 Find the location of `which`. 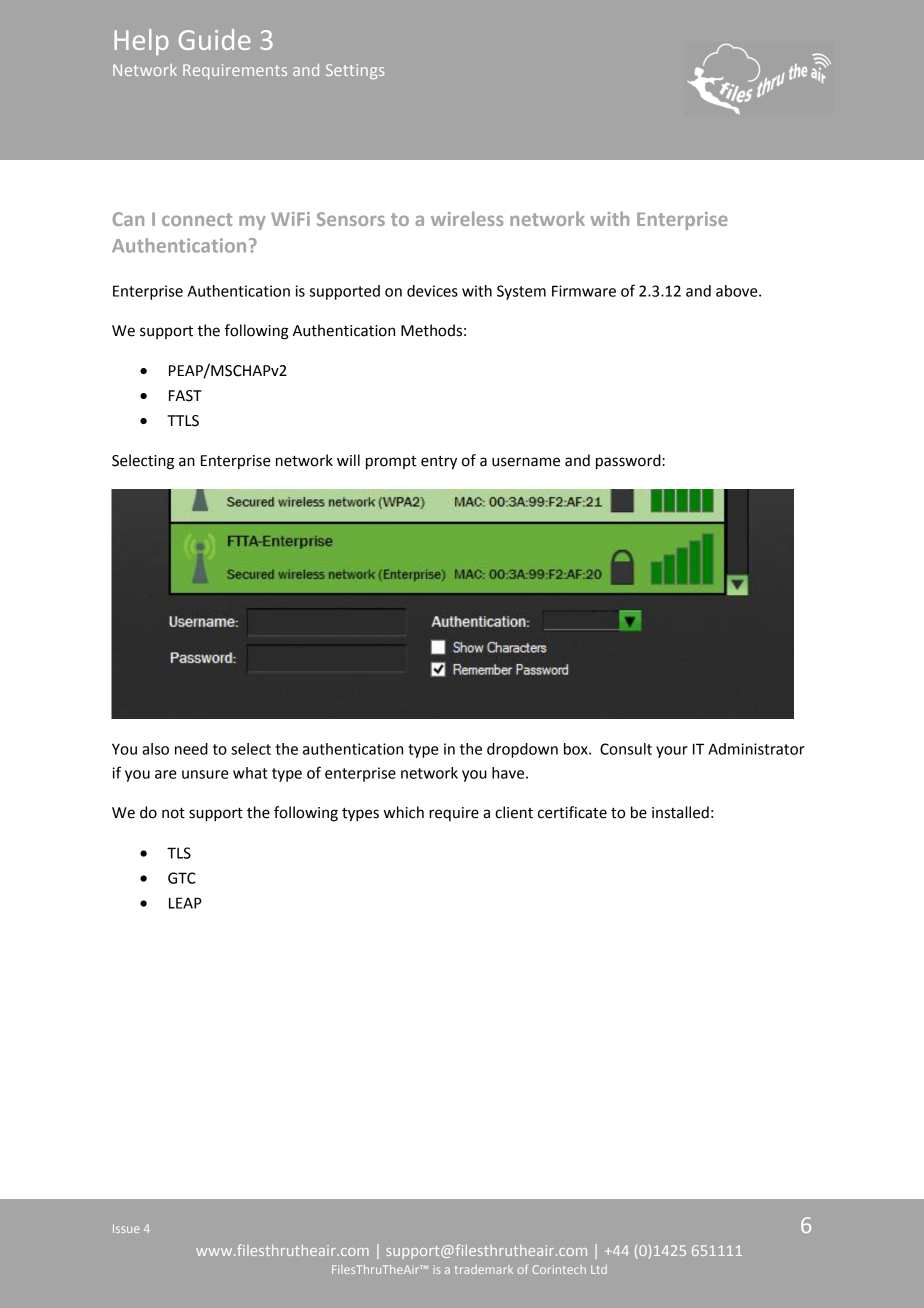

which is located at coordinates (404, 812).
